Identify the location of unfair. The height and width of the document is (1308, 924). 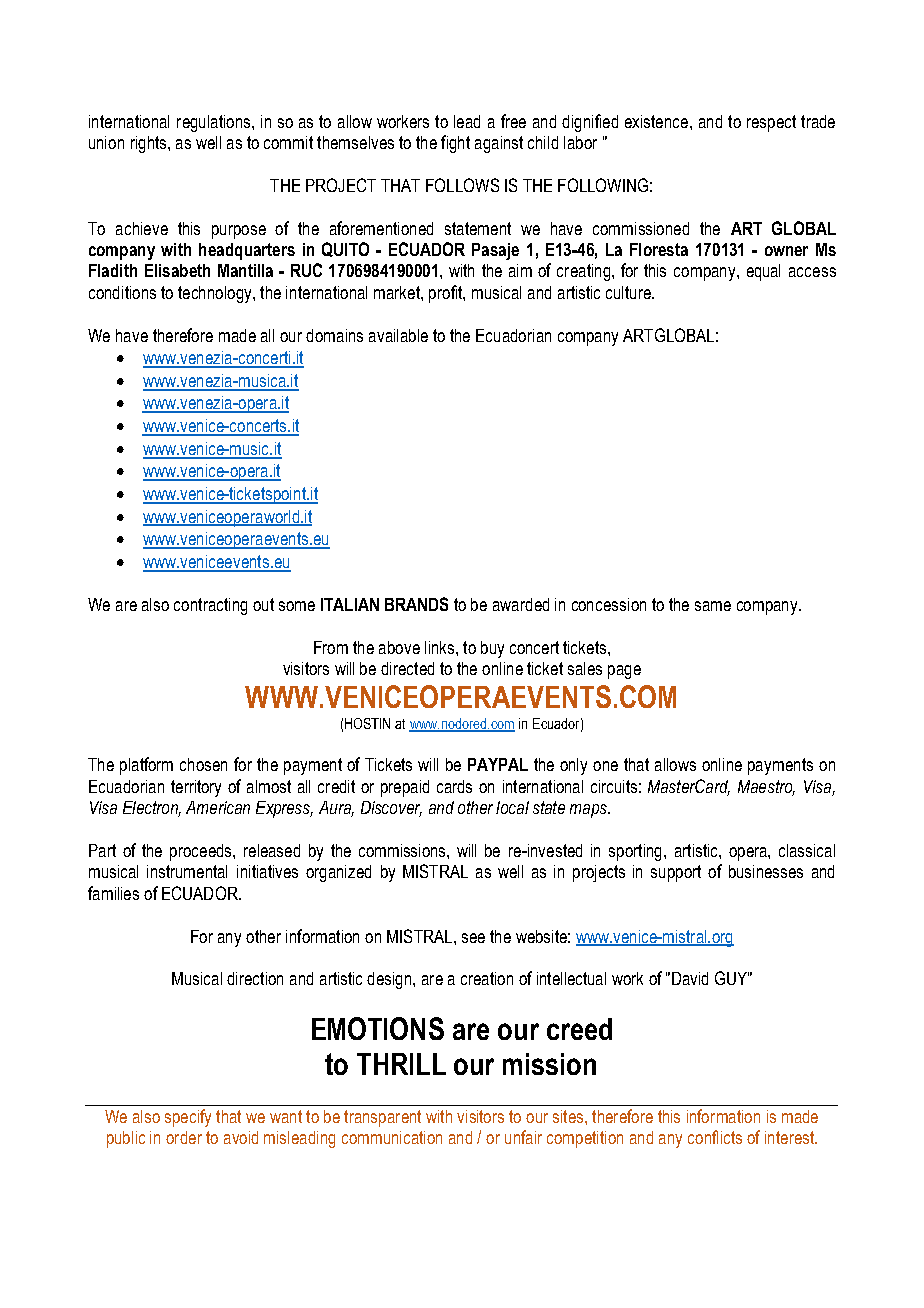
(523, 1137).
